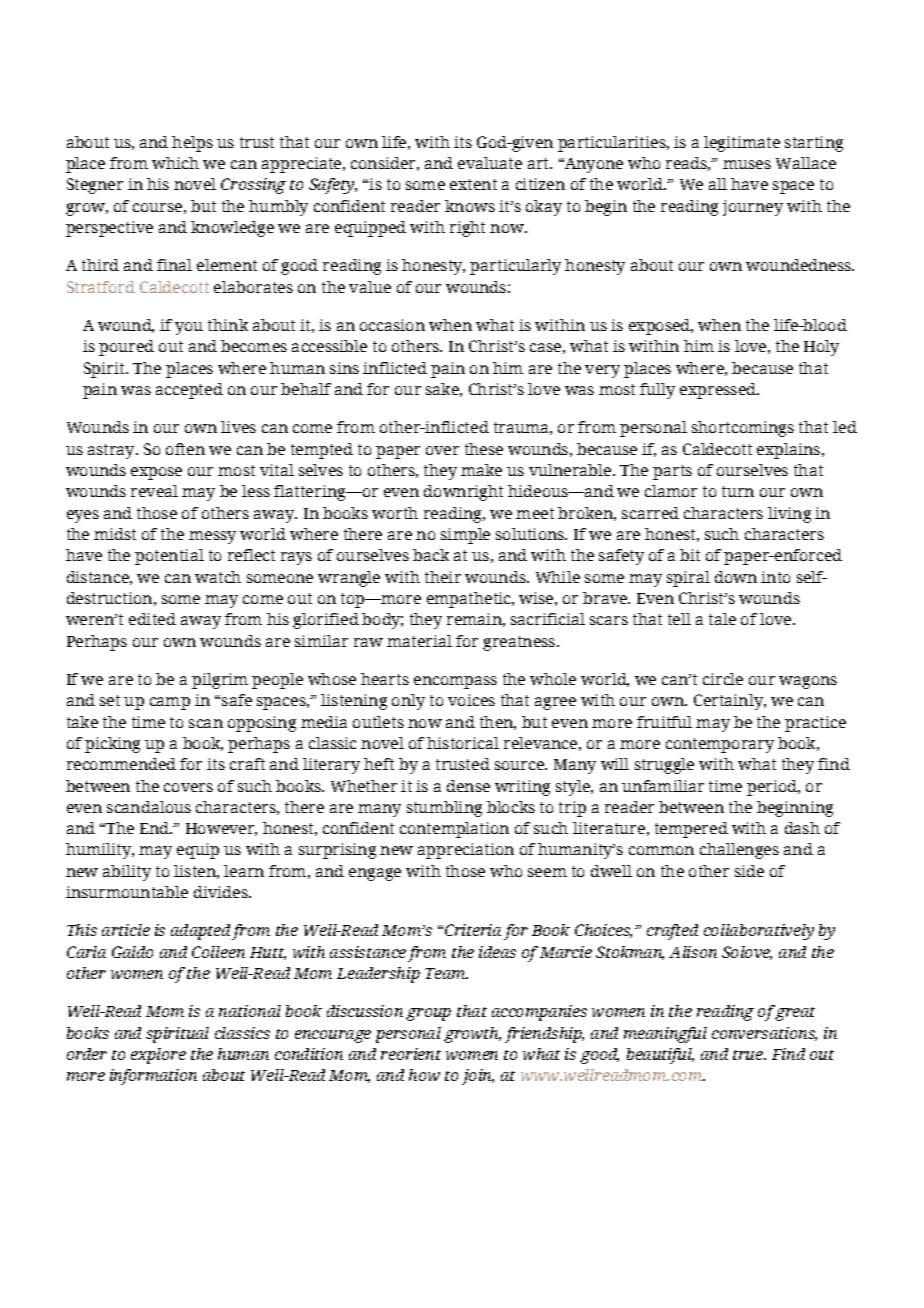 Image resolution: width=924 pixels, height=1308 pixels. Describe the element at coordinates (158, 1056) in the screenshot. I see `explore` at that location.
